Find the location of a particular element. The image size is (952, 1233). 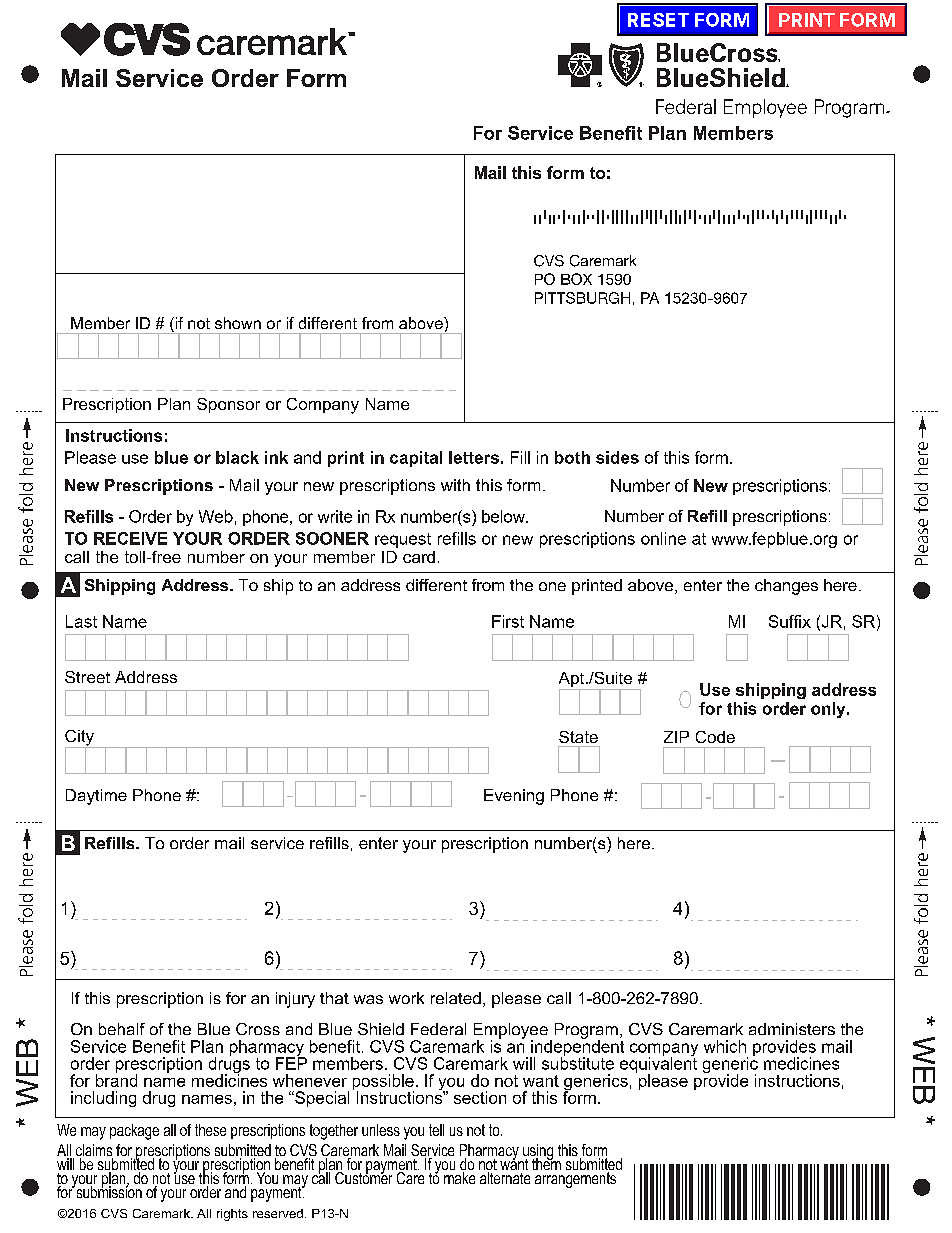

PITTSBURGH is located at coordinates (582, 298).
